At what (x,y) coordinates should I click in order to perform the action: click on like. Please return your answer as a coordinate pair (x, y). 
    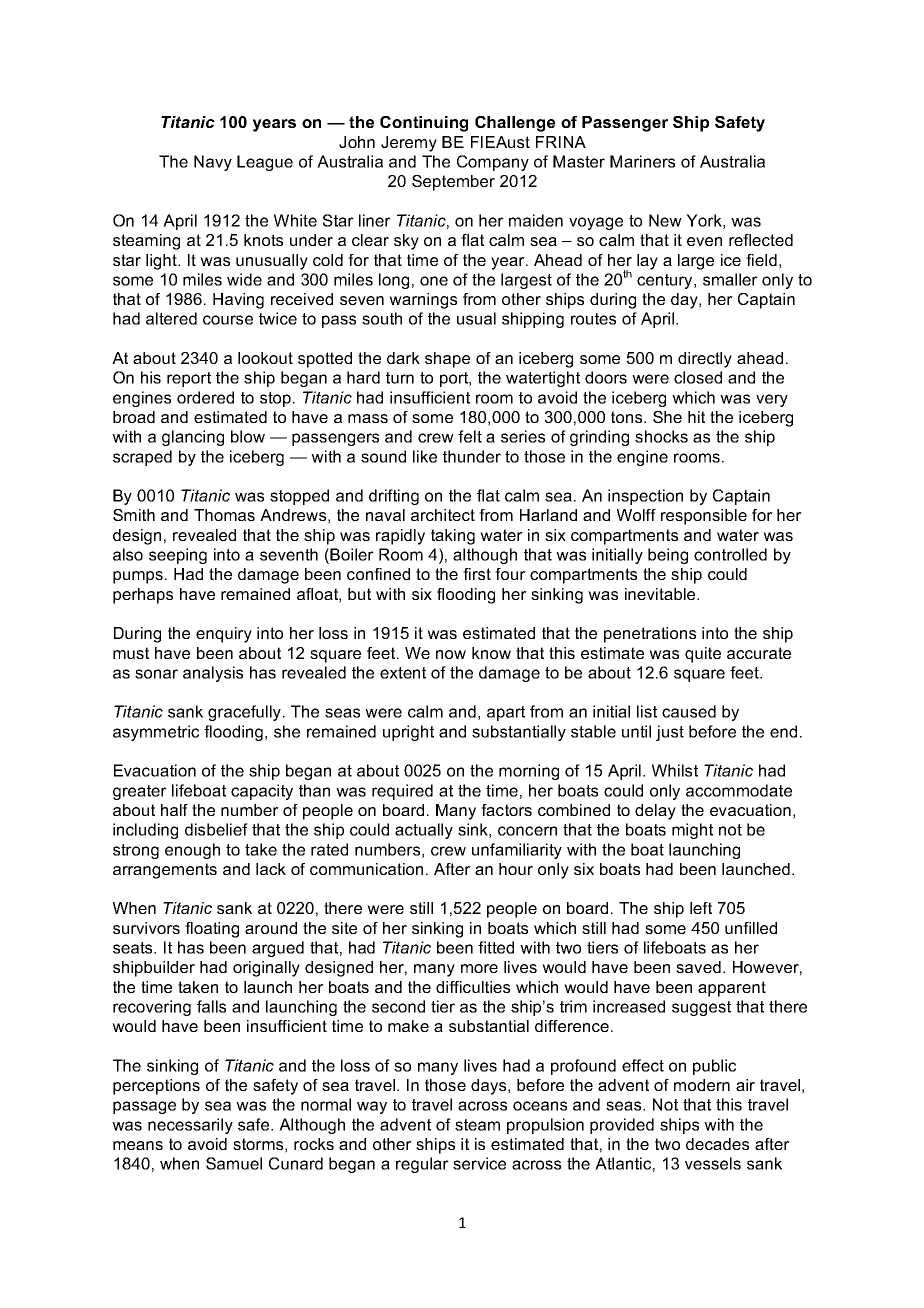
    Looking at the image, I should click on (425, 456).
